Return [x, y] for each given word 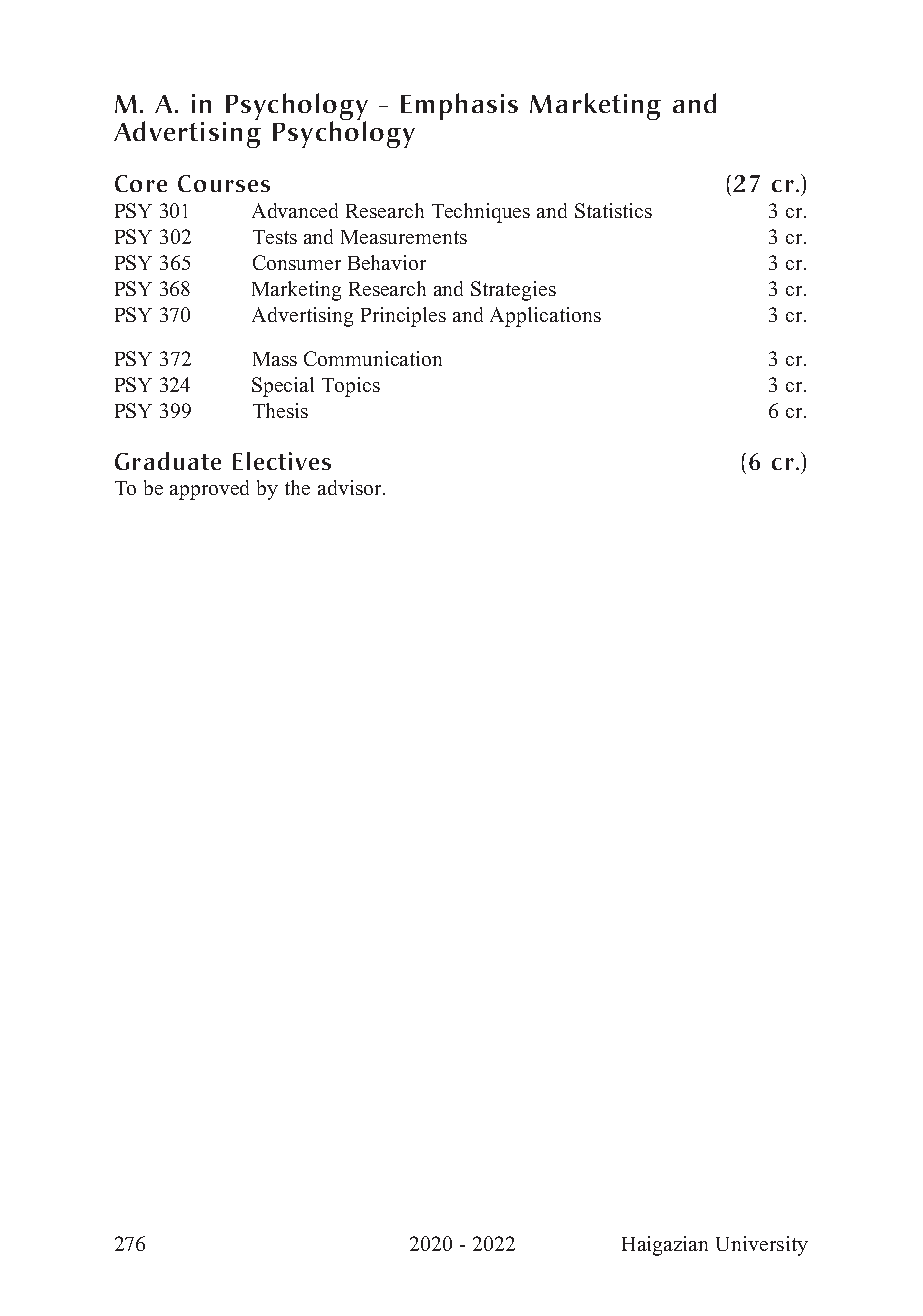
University [762, 1246]
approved [209, 490]
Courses [224, 183]
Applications [545, 317]
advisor [351, 487]
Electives [282, 461]
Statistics [613, 210]
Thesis [280, 410]
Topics [351, 387]
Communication [373, 358]
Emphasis [459, 106]
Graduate [168, 461]
